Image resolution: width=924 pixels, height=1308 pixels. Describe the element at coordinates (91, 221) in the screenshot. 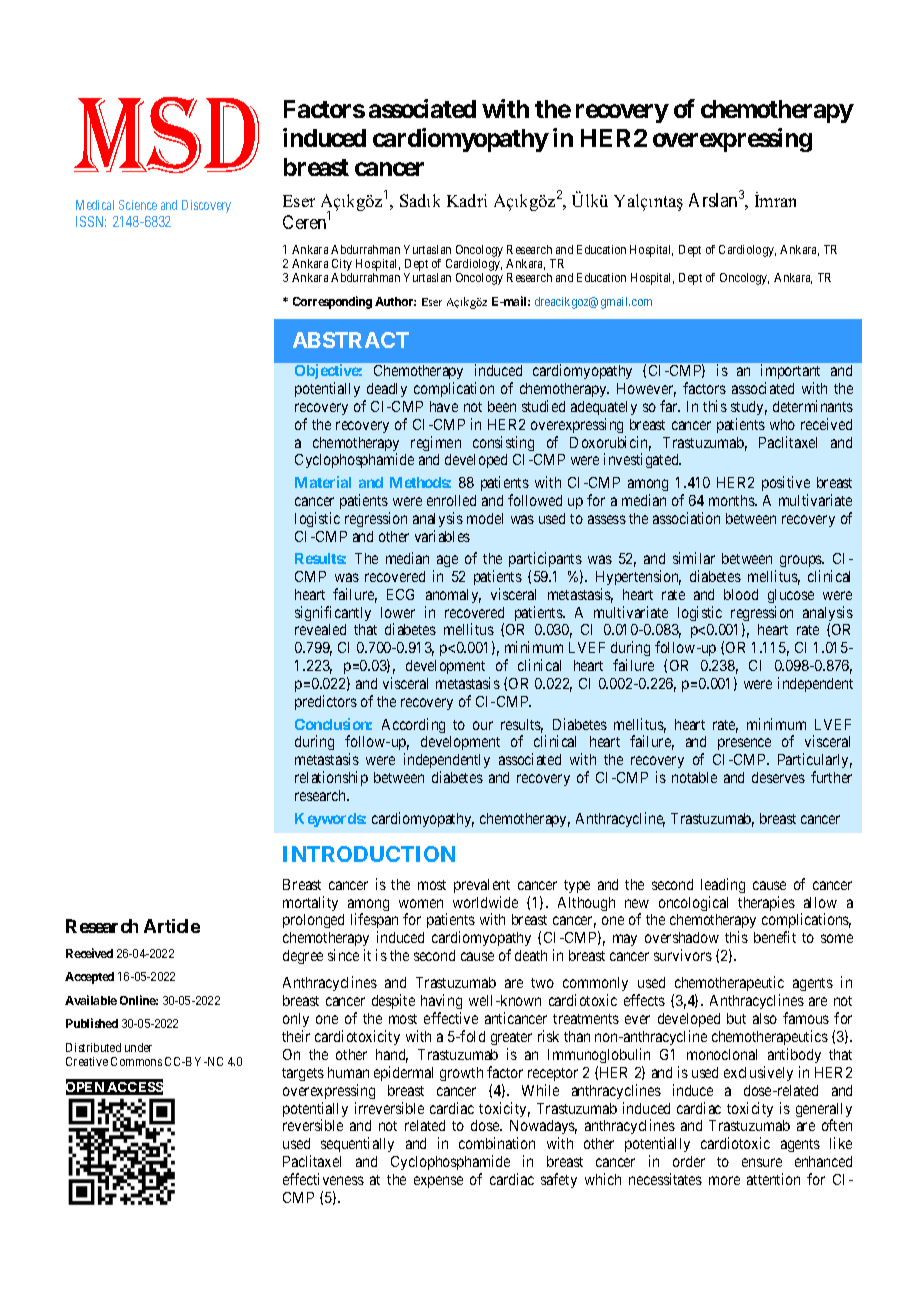

I see `ISSN` at that location.
